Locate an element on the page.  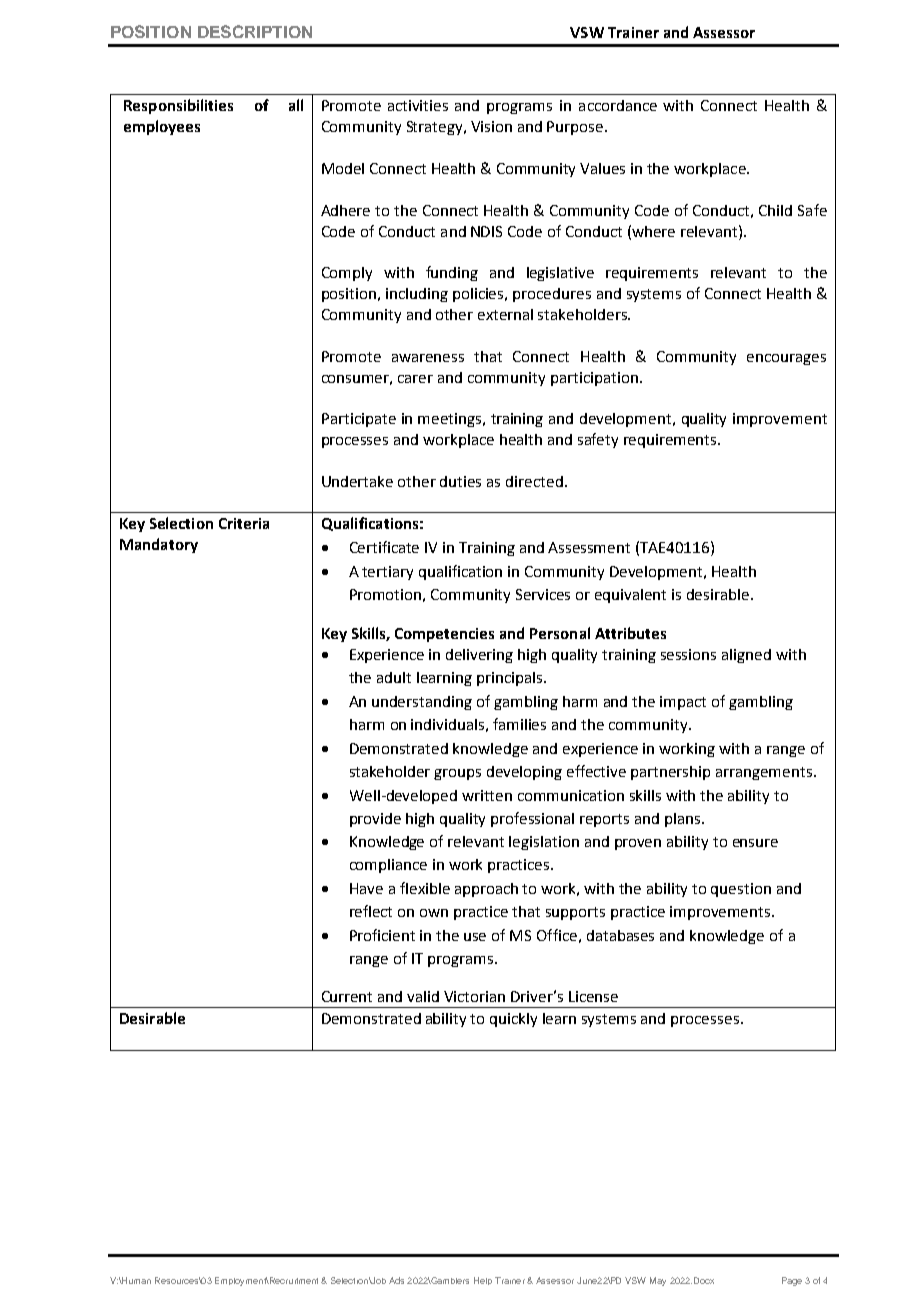
delivering is located at coordinates (479, 656).
